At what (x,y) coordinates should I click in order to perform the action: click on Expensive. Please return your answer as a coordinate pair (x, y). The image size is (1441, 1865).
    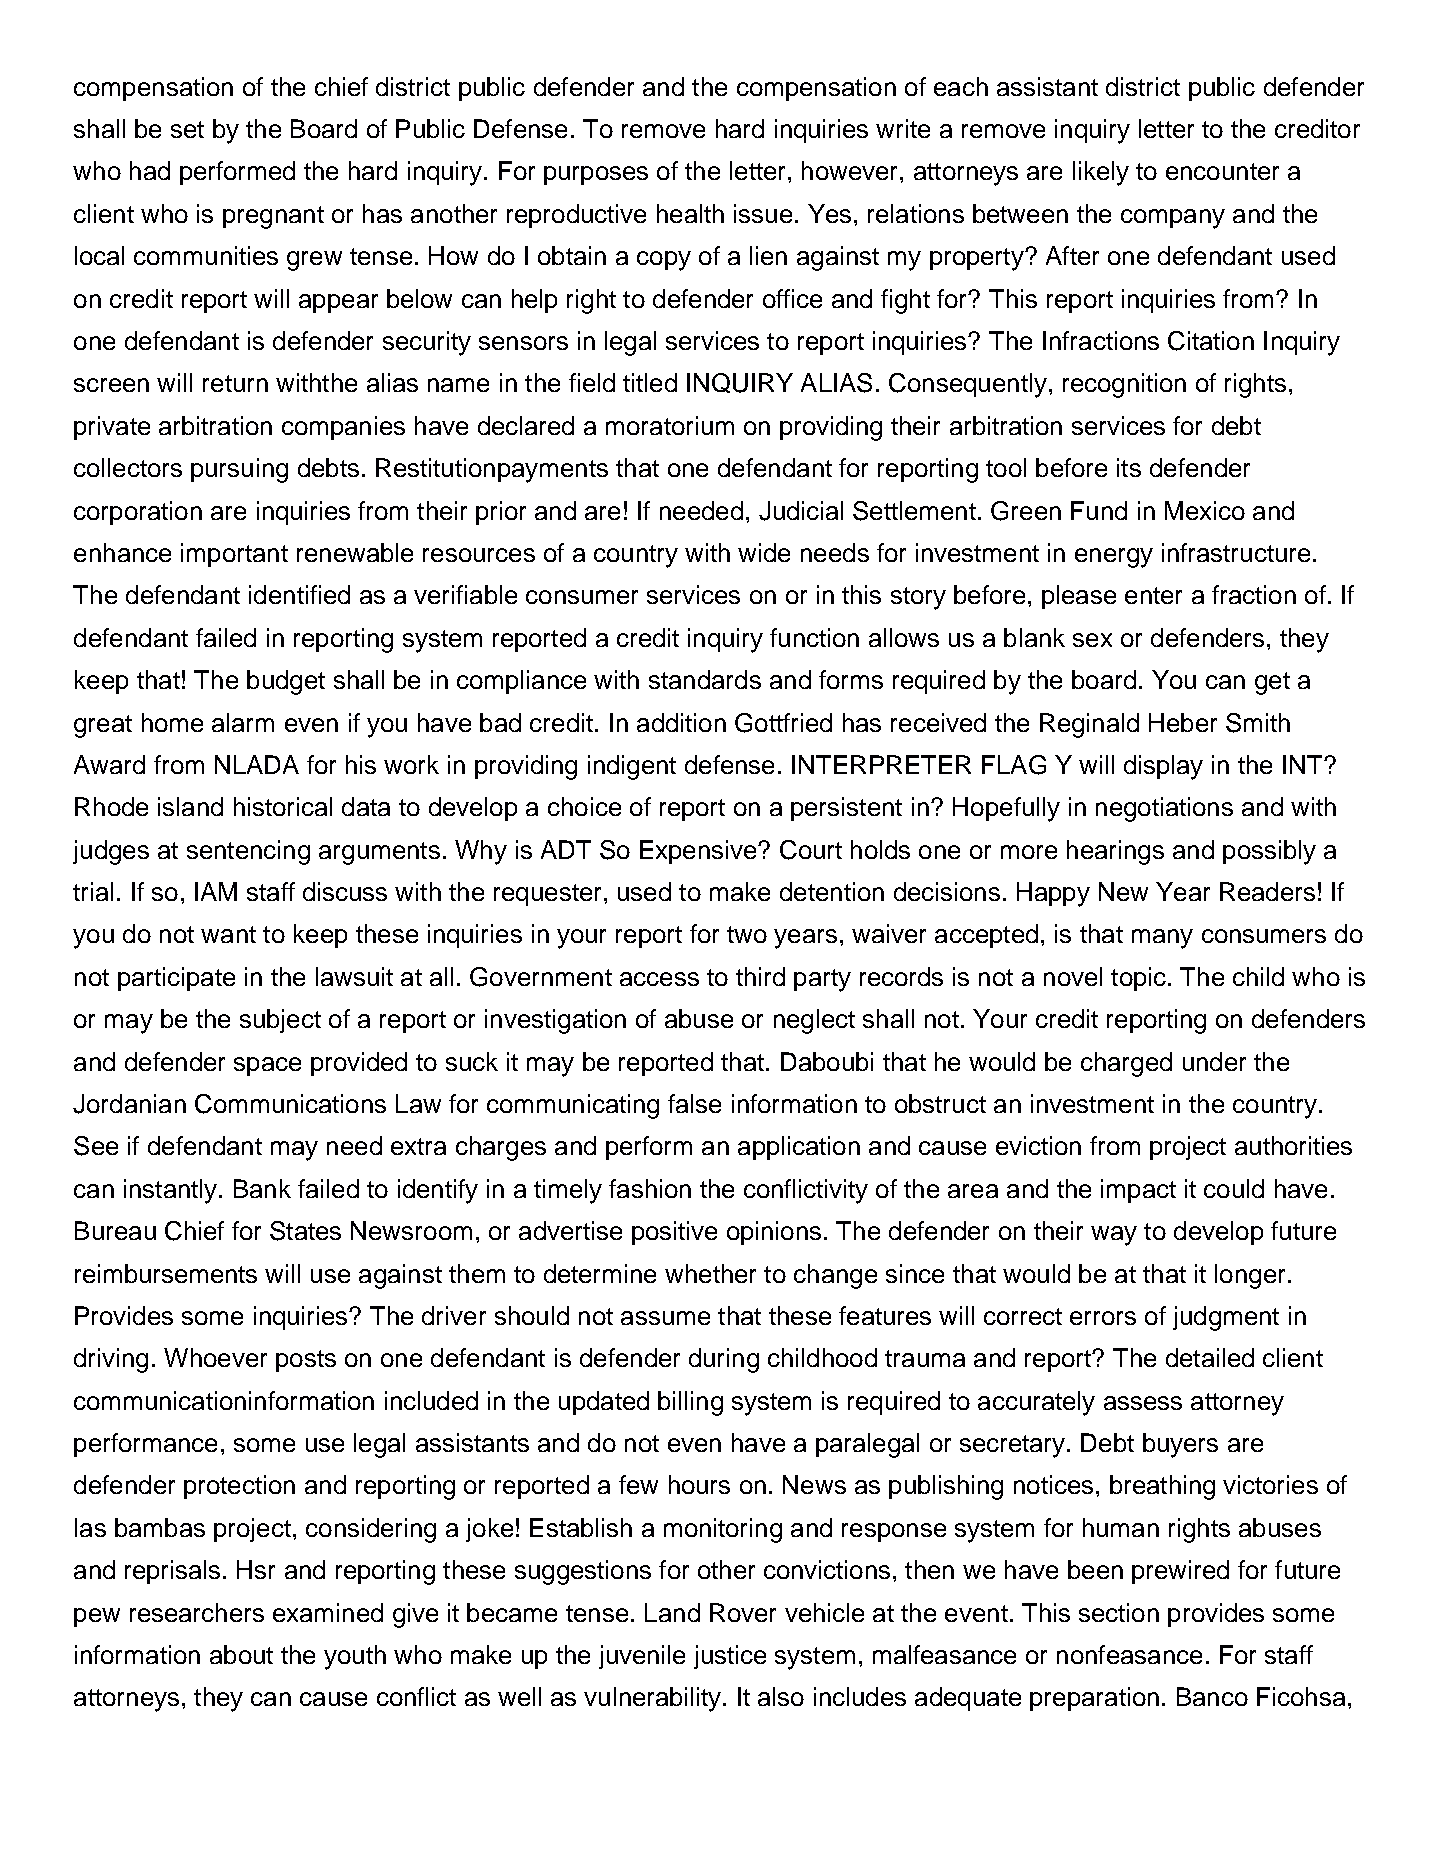
    Looking at the image, I should click on (699, 852).
